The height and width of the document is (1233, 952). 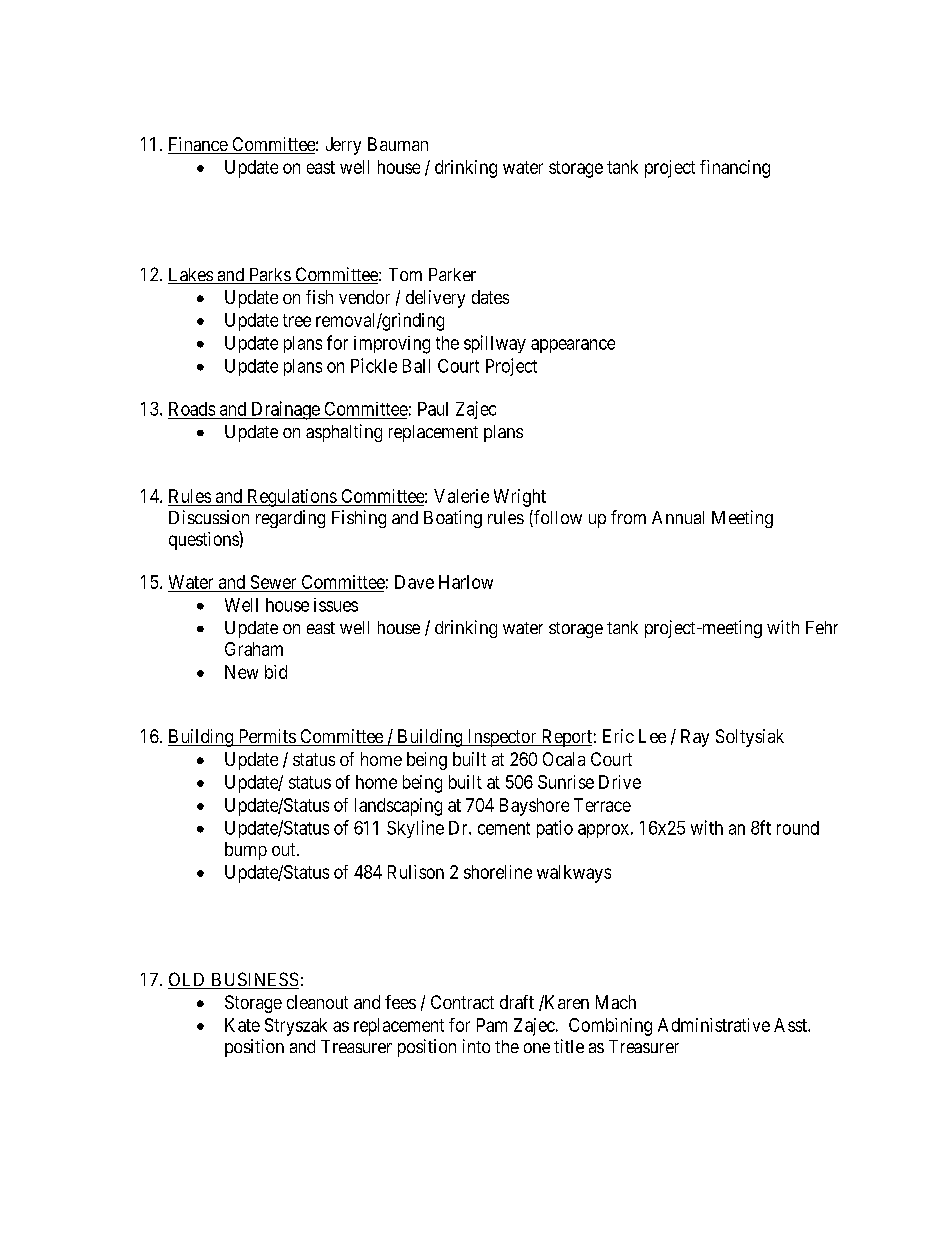 What do you see at coordinates (492, 1025) in the document?
I see `Pam` at bounding box center [492, 1025].
